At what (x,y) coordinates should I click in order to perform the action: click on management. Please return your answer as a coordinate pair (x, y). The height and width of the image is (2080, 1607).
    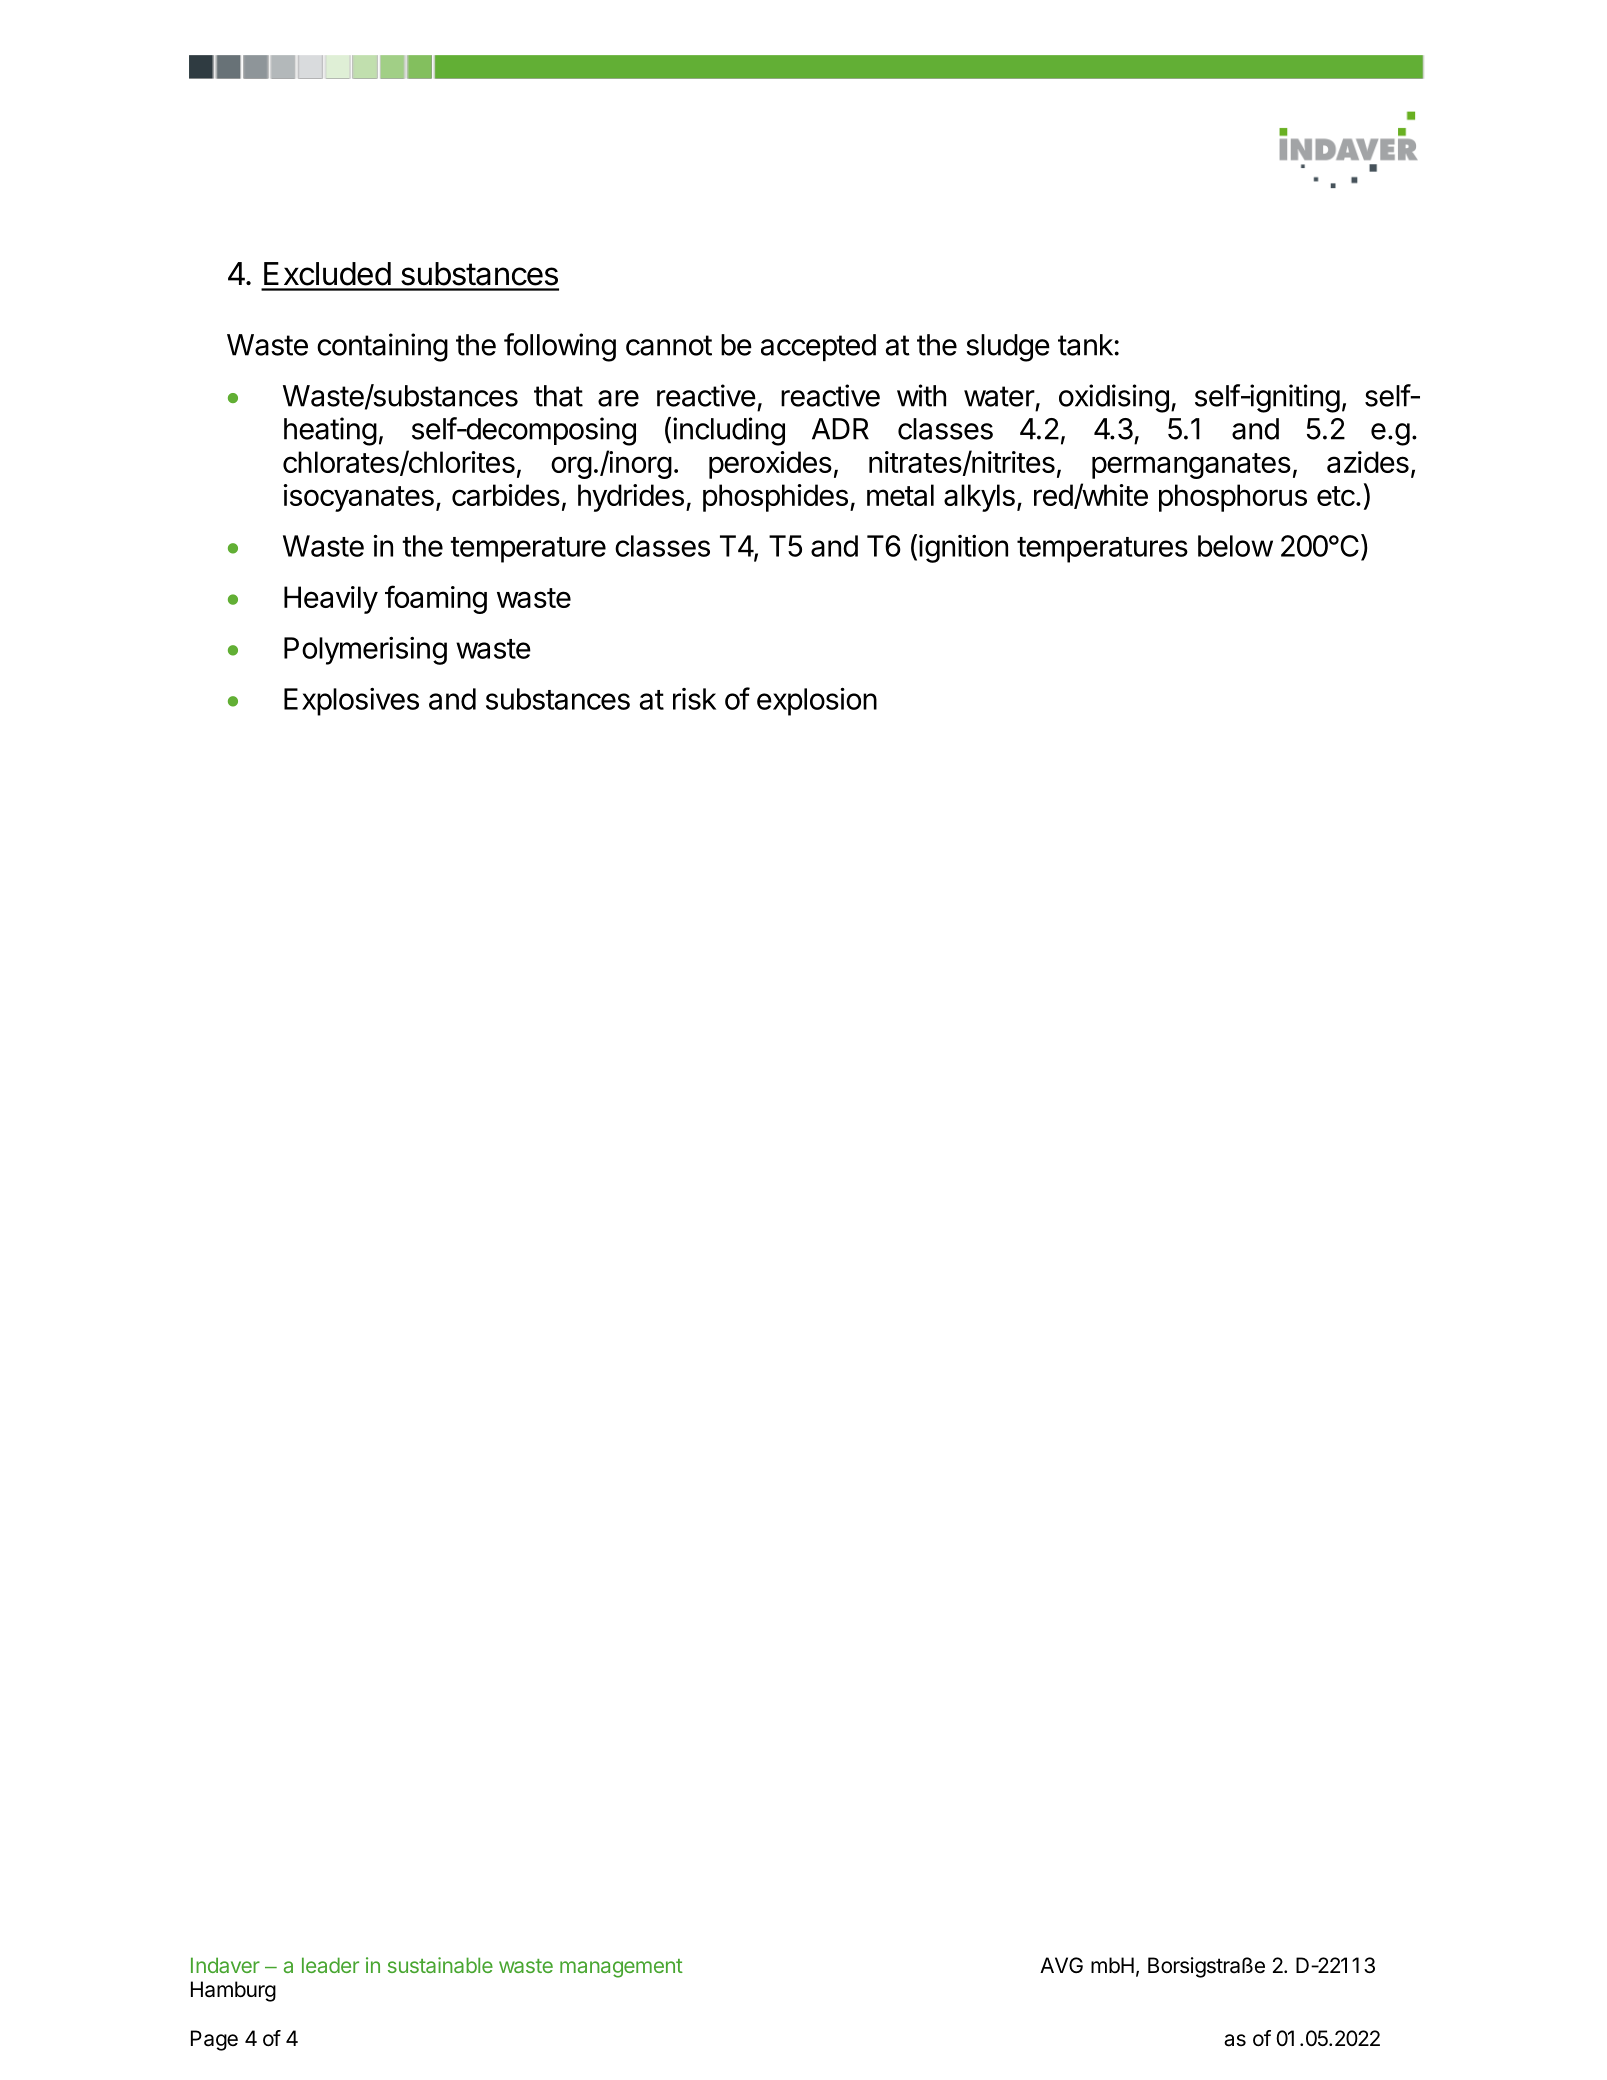
    Looking at the image, I should click on (621, 1968).
